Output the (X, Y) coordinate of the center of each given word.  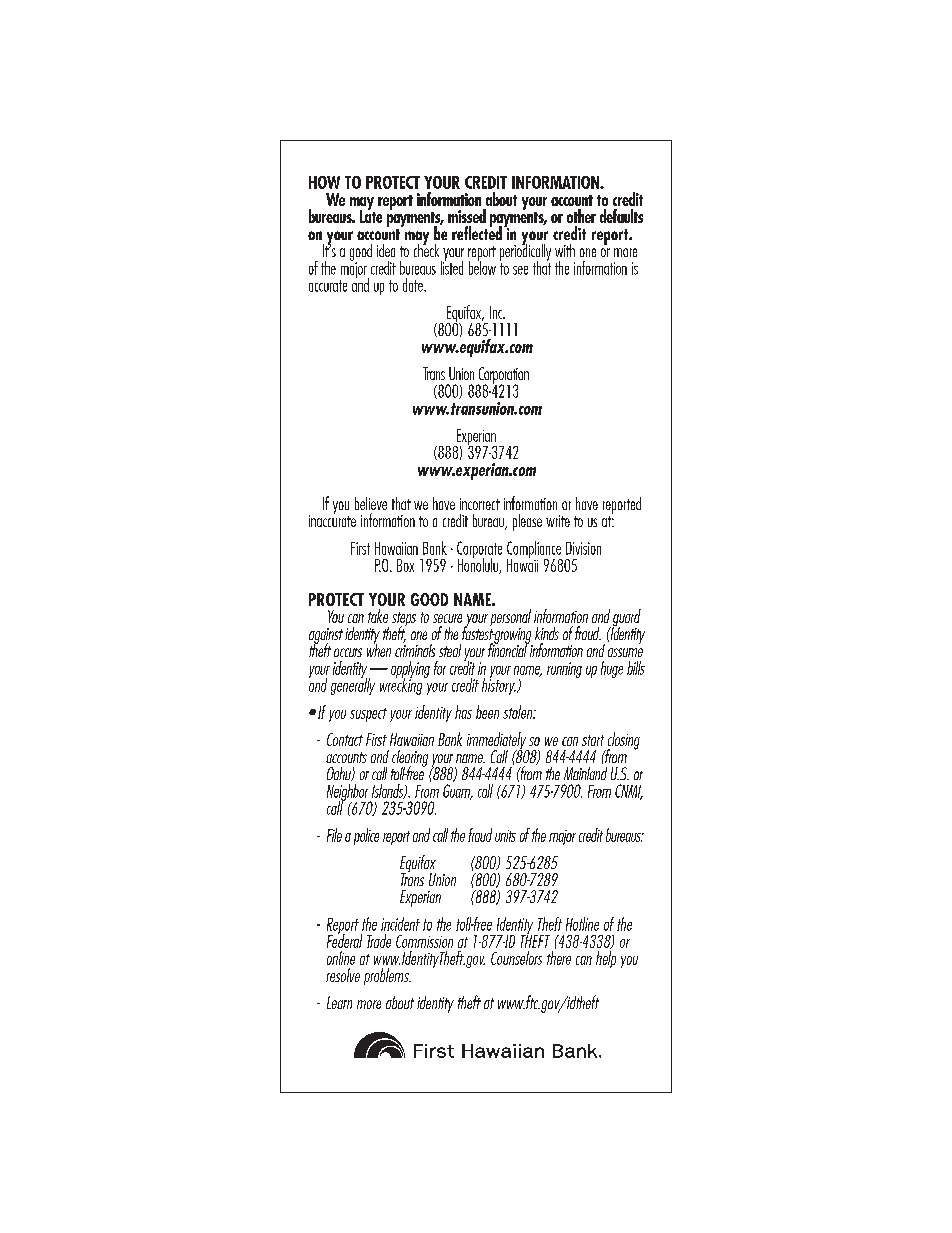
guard (626, 619)
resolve (343, 975)
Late (371, 215)
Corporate (479, 550)
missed (467, 216)
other (581, 216)
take (378, 616)
